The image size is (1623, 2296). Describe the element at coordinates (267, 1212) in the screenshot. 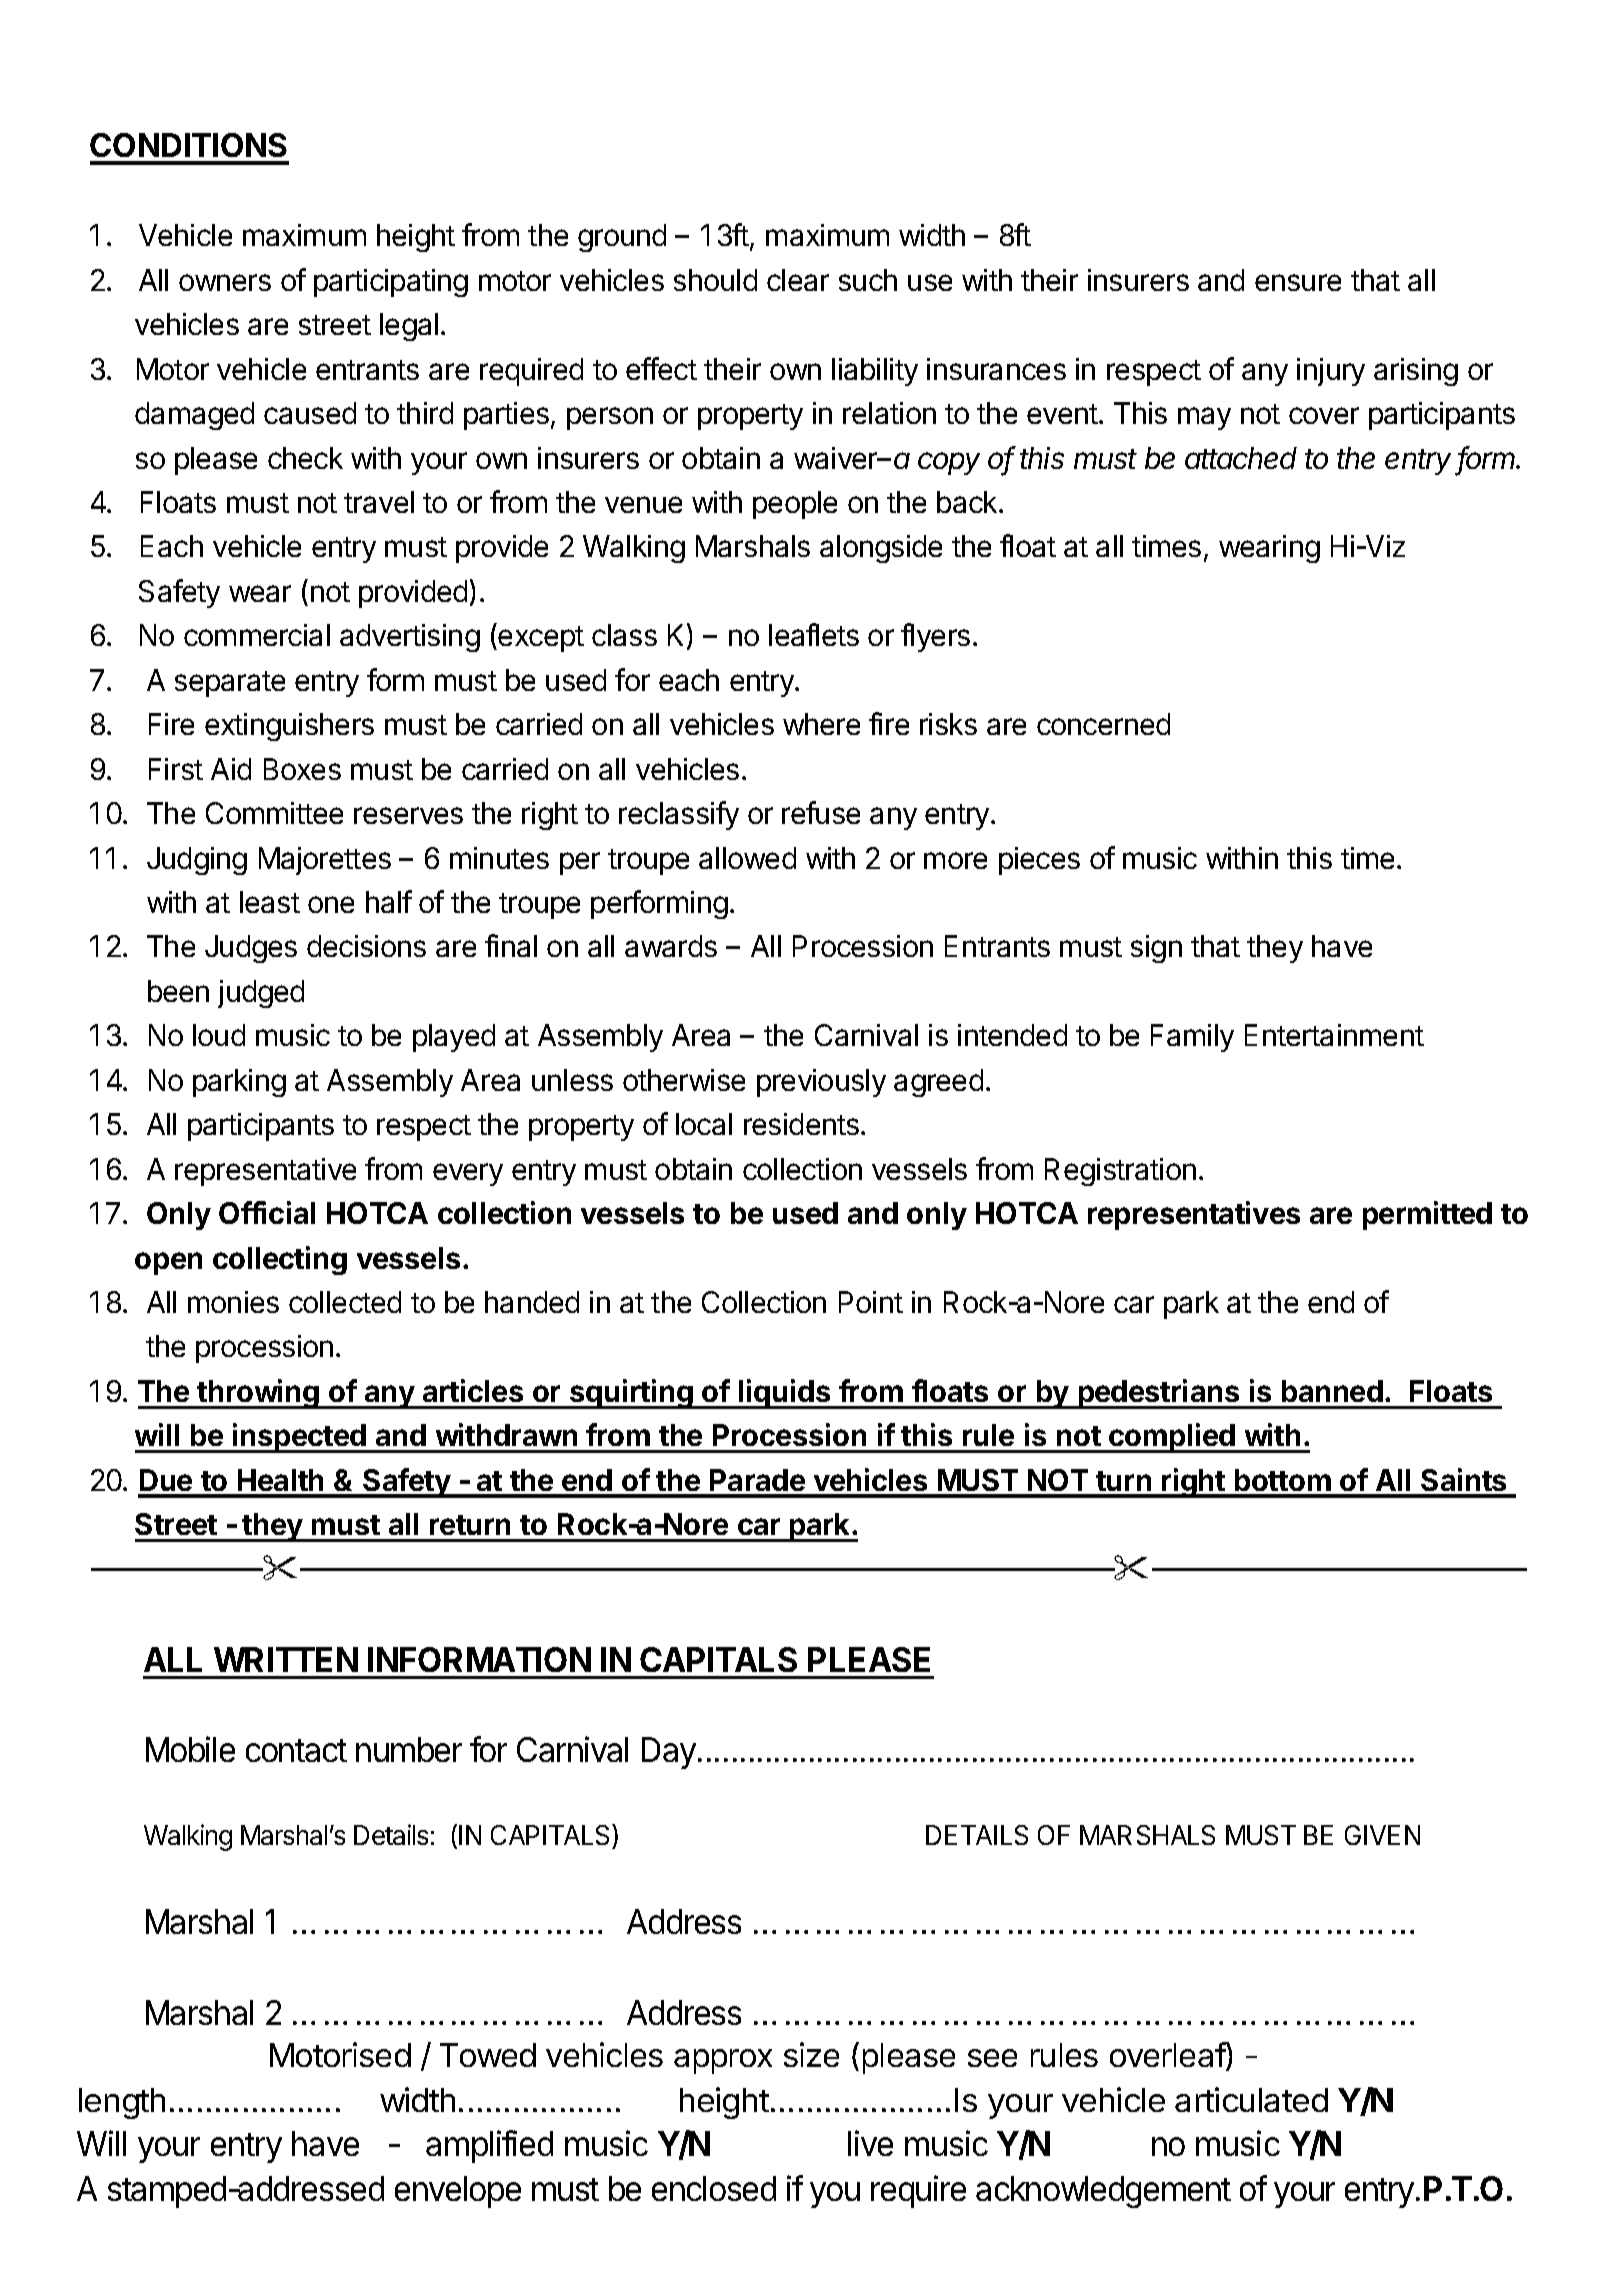

I see `Official` at that location.
